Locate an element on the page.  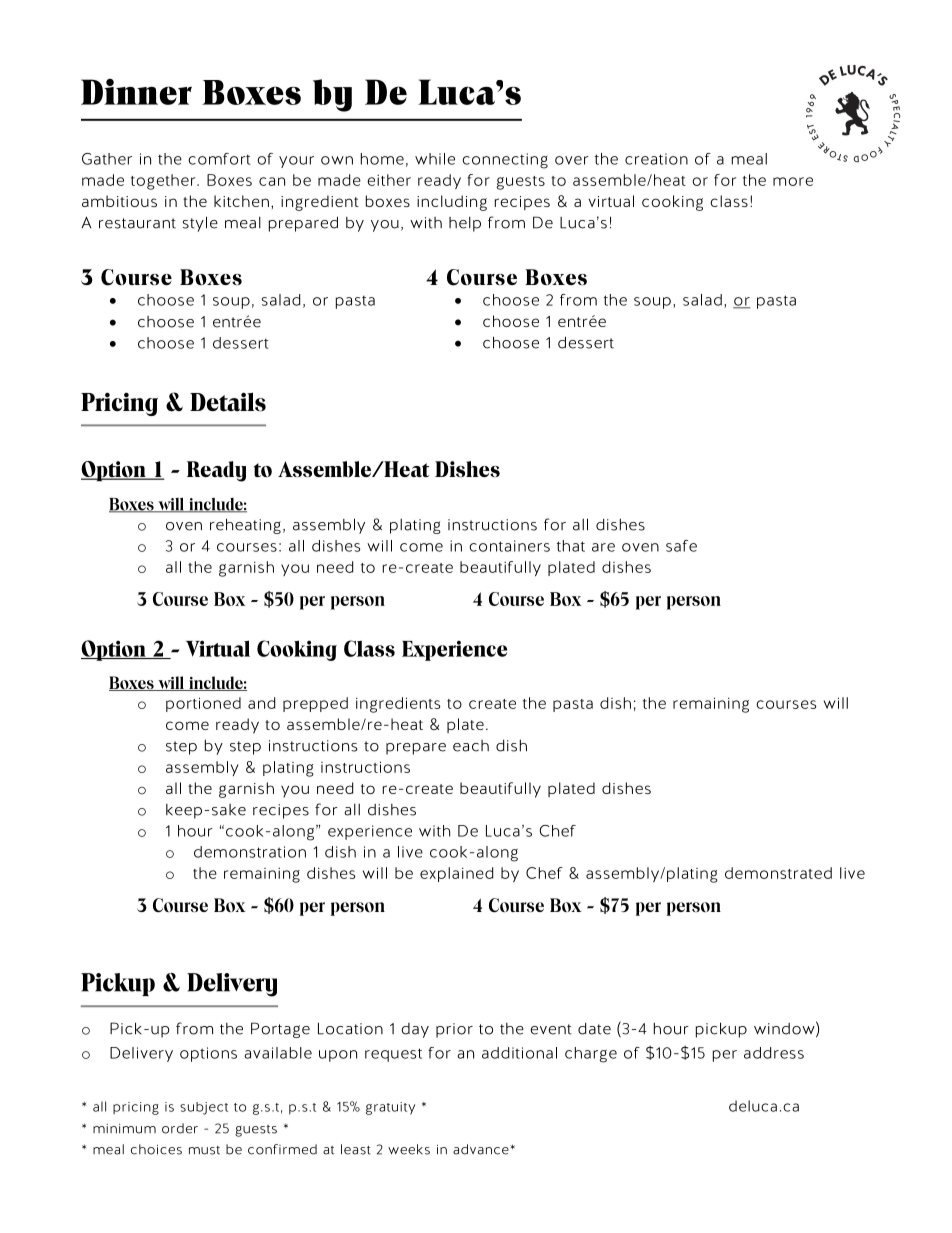
while is located at coordinates (435, 159).
